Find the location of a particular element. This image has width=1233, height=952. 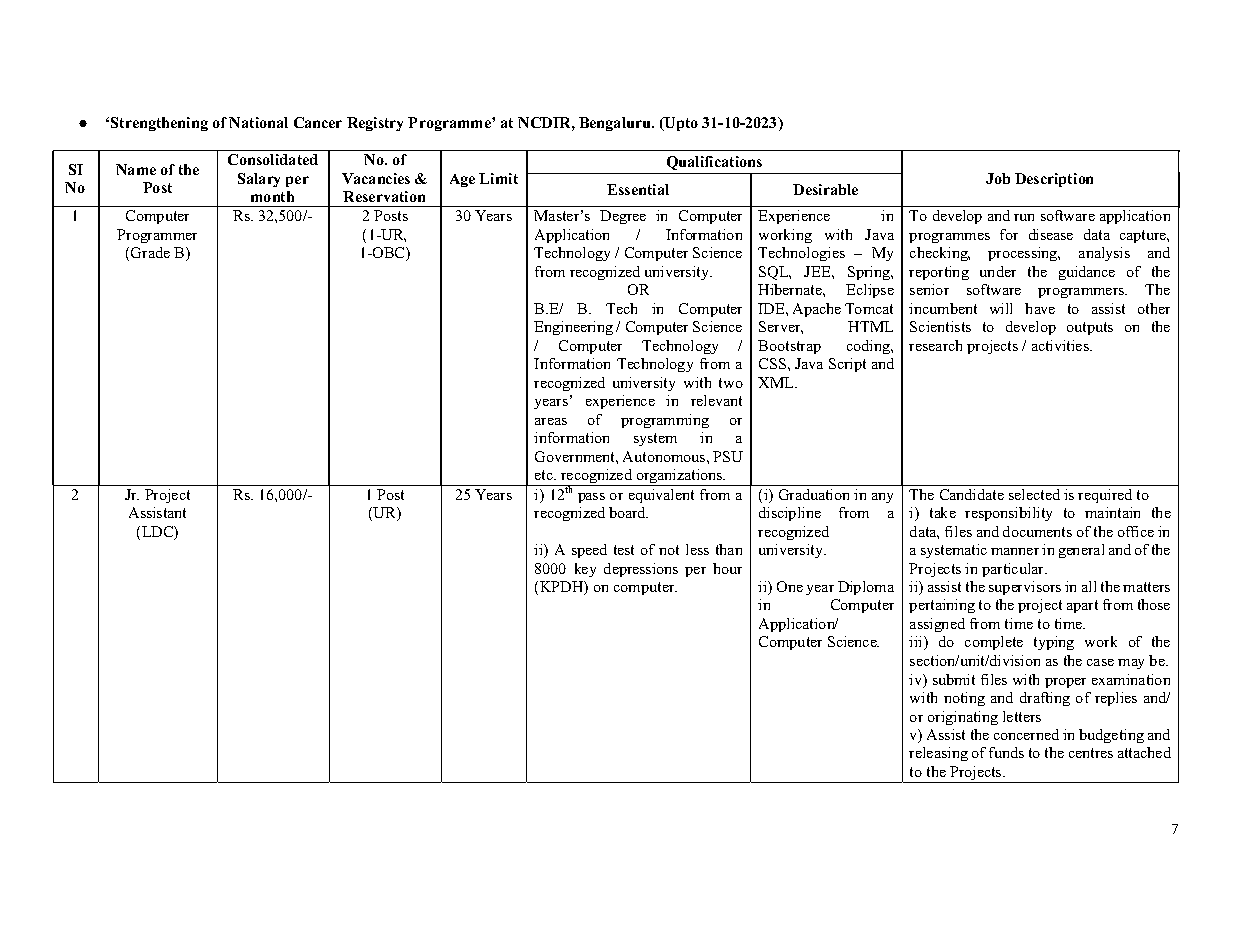

speed is located at coordinates (589, 551).
